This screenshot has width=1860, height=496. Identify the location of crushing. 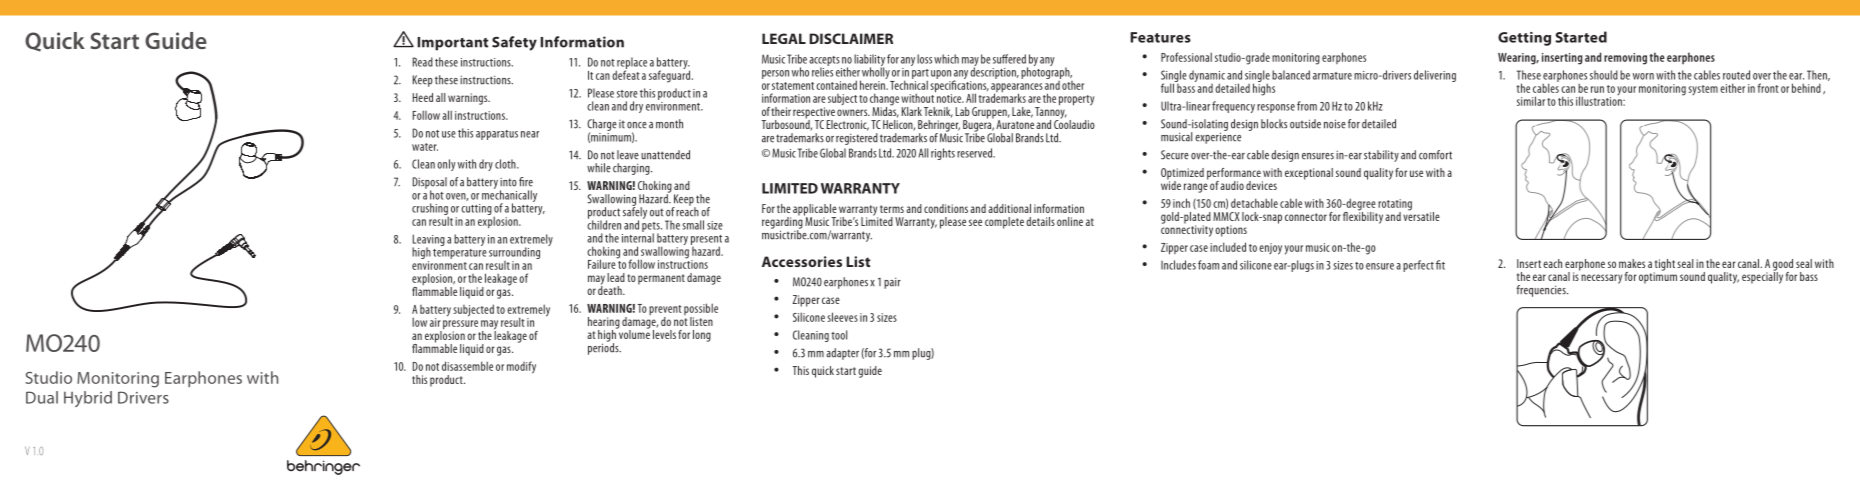
(430, 210).
